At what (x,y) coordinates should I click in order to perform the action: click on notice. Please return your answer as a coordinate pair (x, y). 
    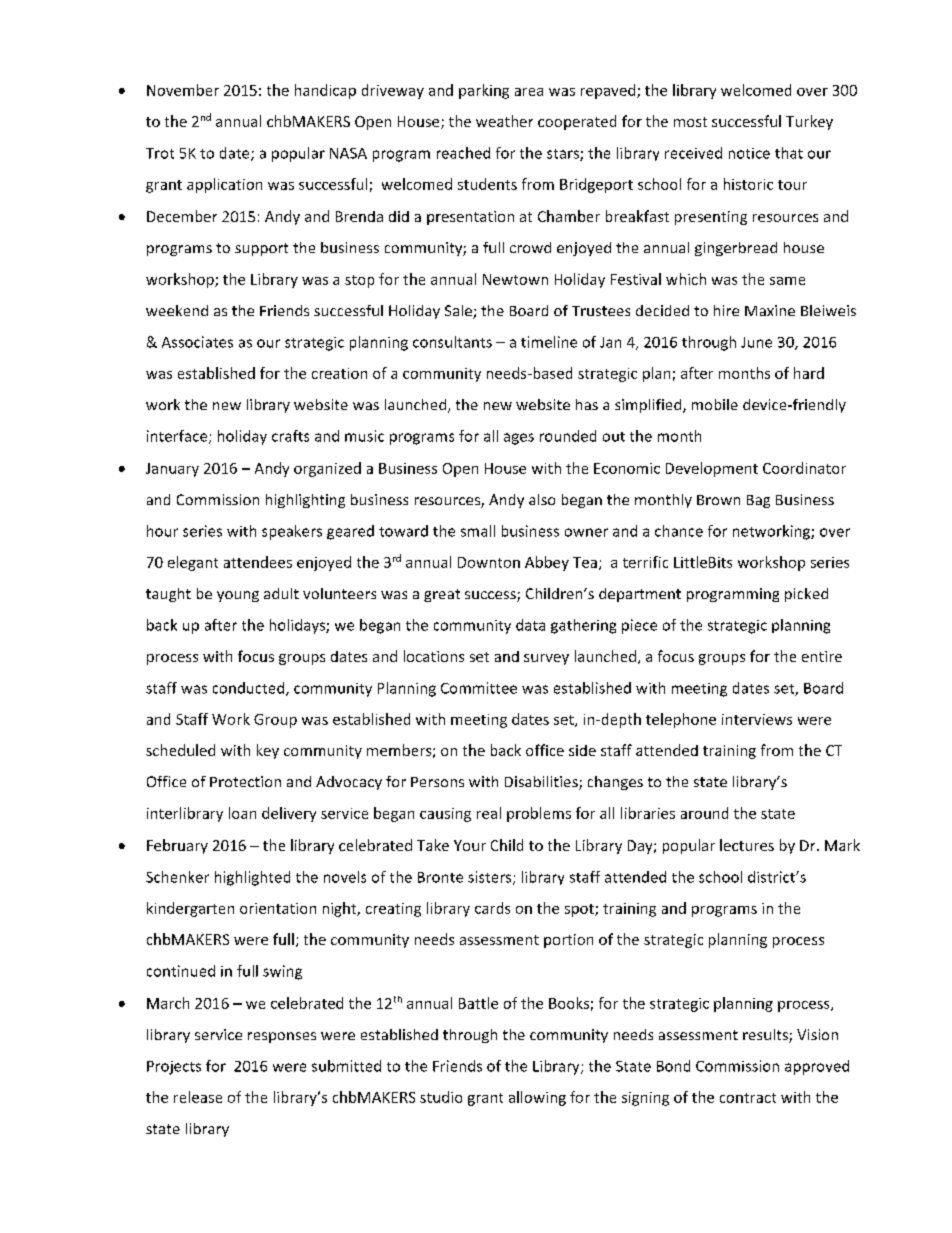
    Looking at the image, I should click on (749, 153).
